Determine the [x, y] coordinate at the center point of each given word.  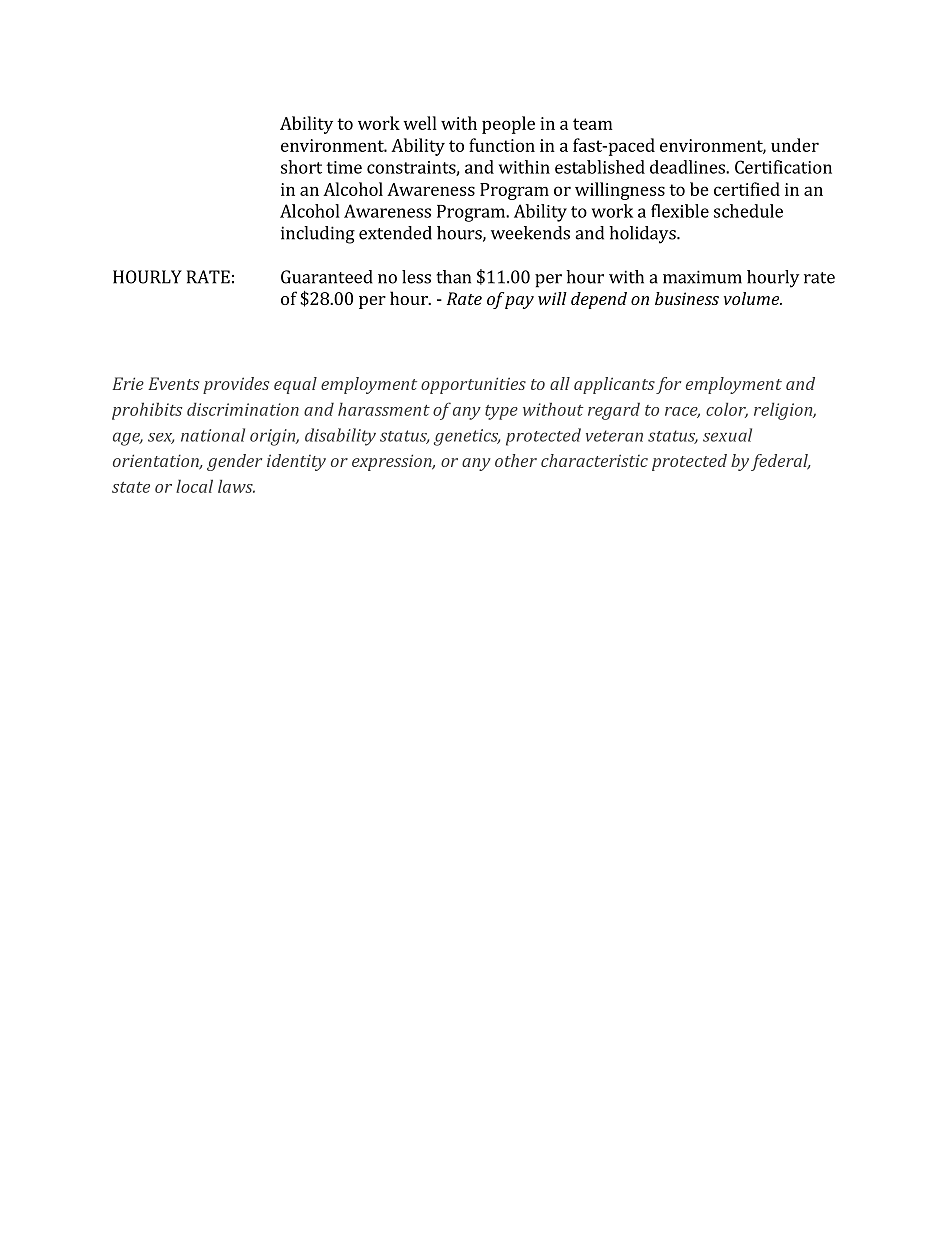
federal [780, 462]
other [516, 460]
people [508, 125]
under [795, 145]
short [301, 167]
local [194, 486]
